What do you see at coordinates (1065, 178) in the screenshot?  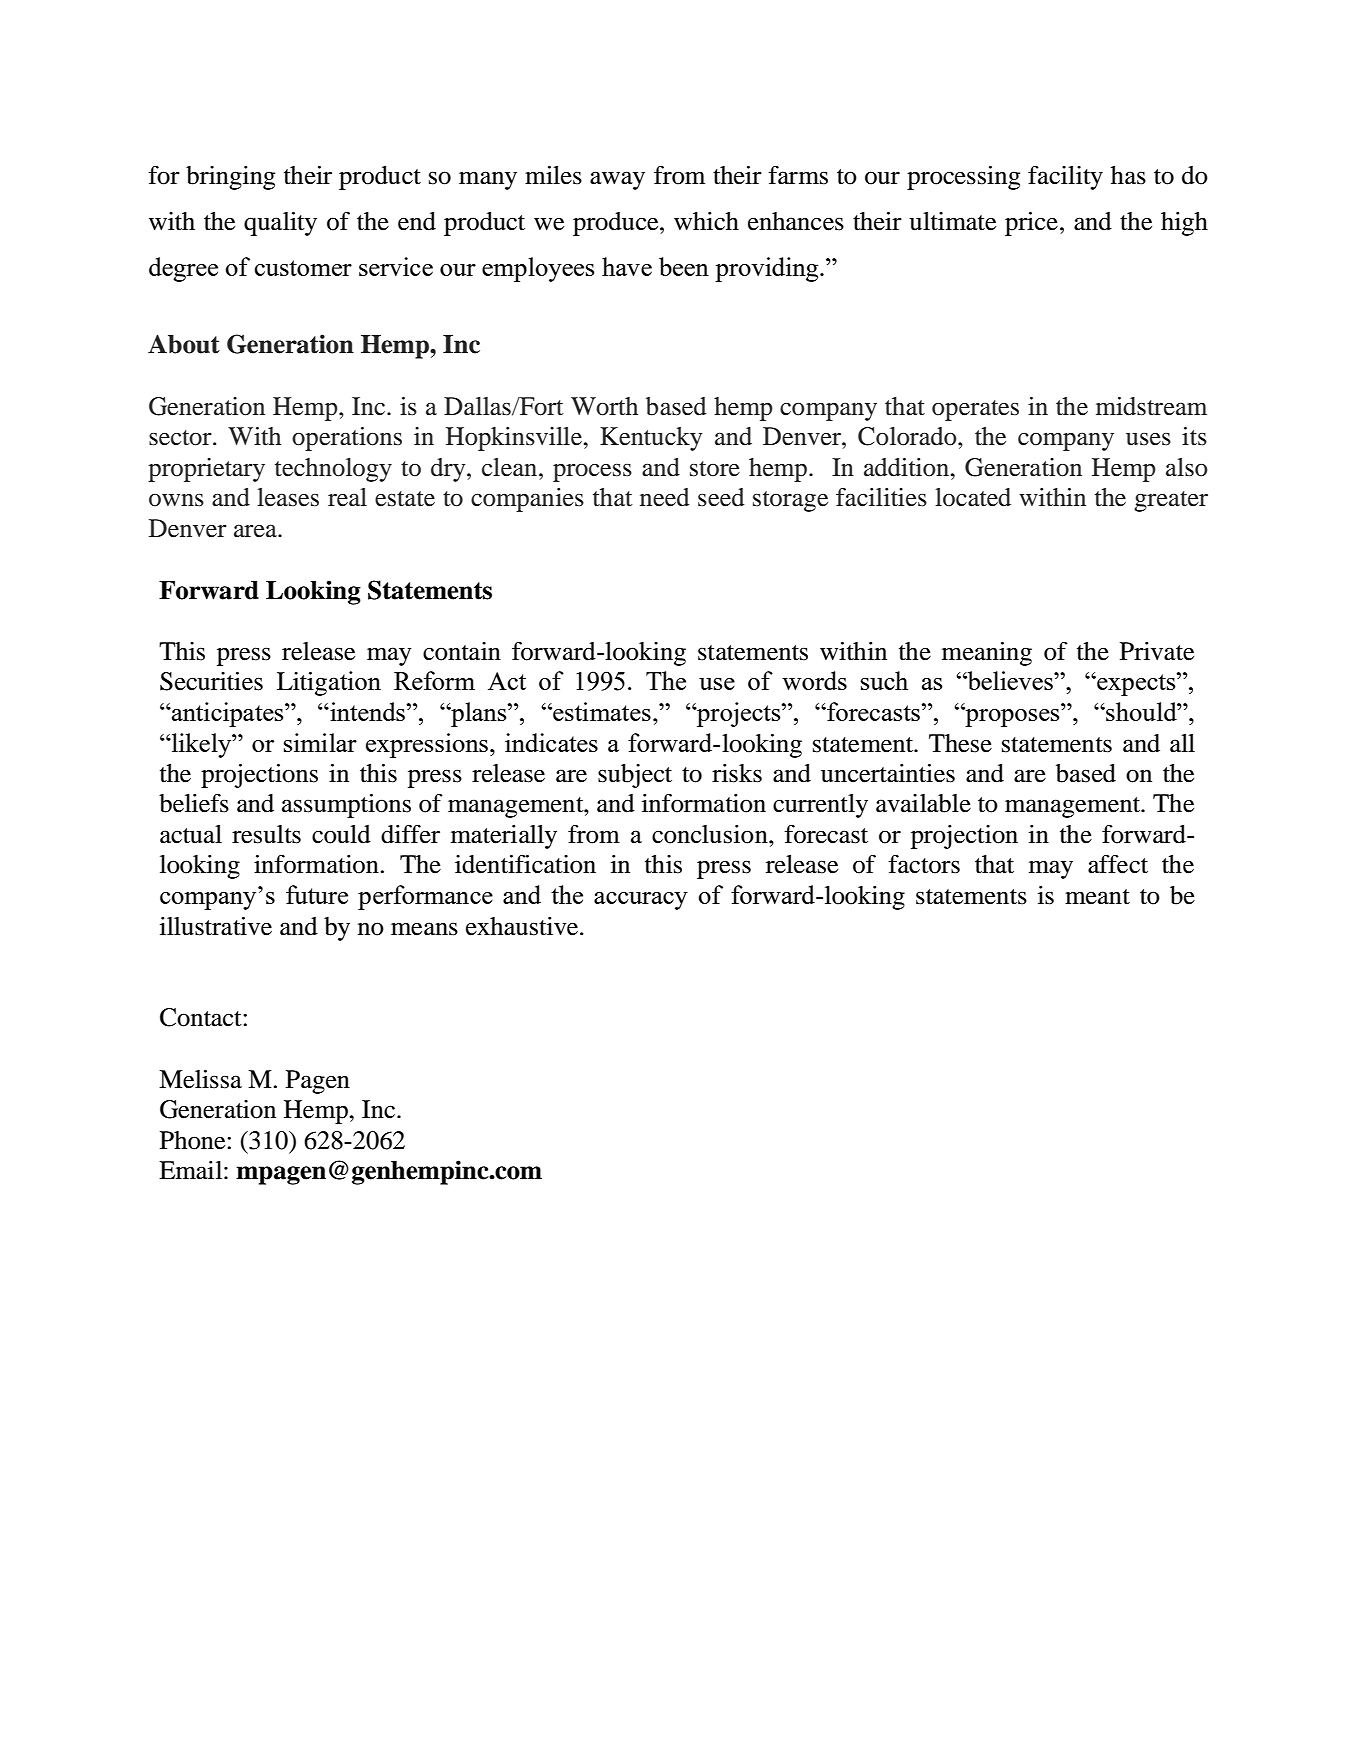 I see `facility` at bounding box center [1065, 178].
